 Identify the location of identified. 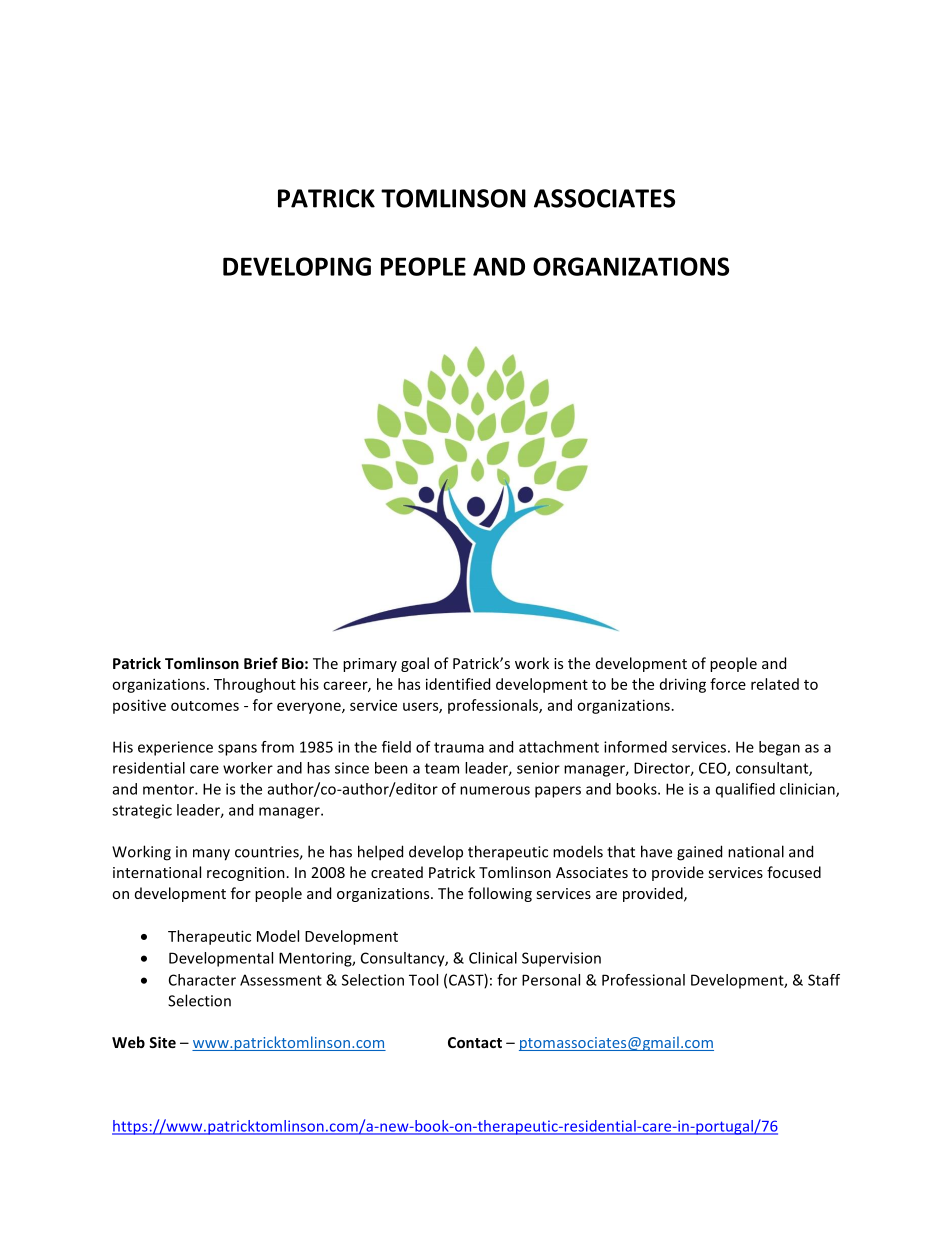
(458, 684).
